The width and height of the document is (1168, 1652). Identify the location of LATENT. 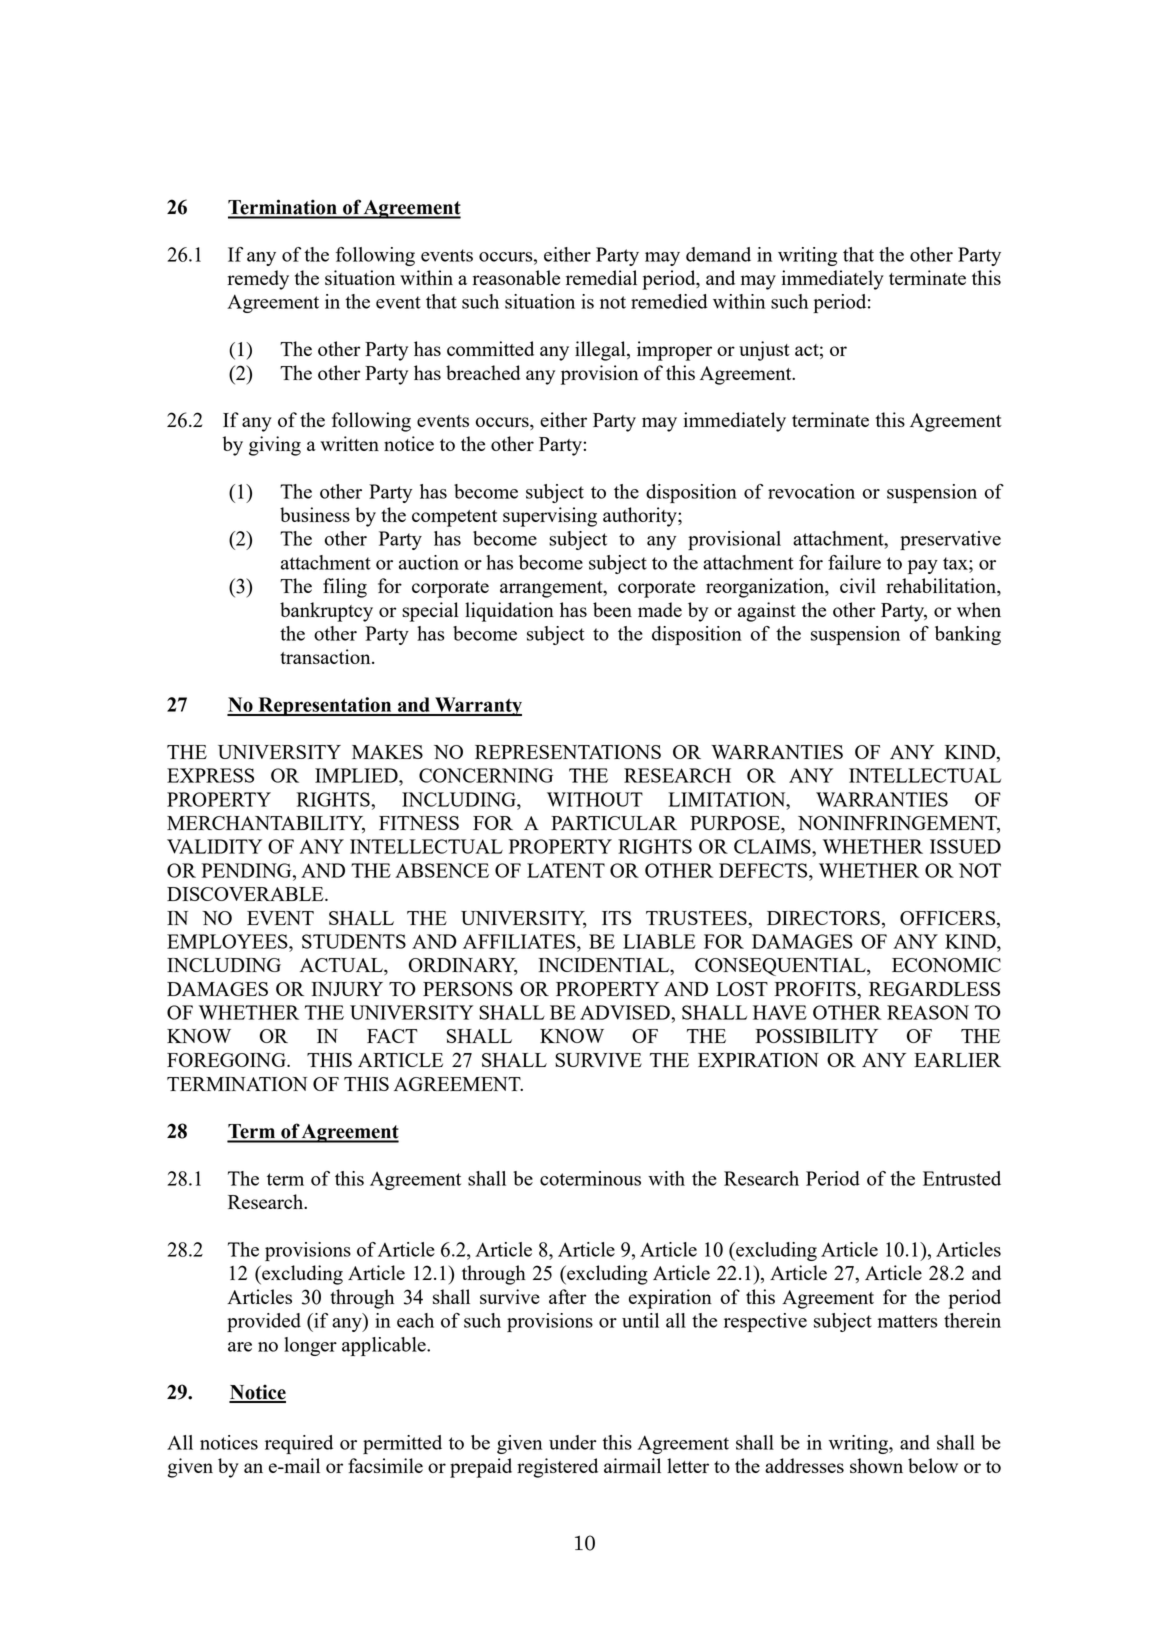
(566, 870).
